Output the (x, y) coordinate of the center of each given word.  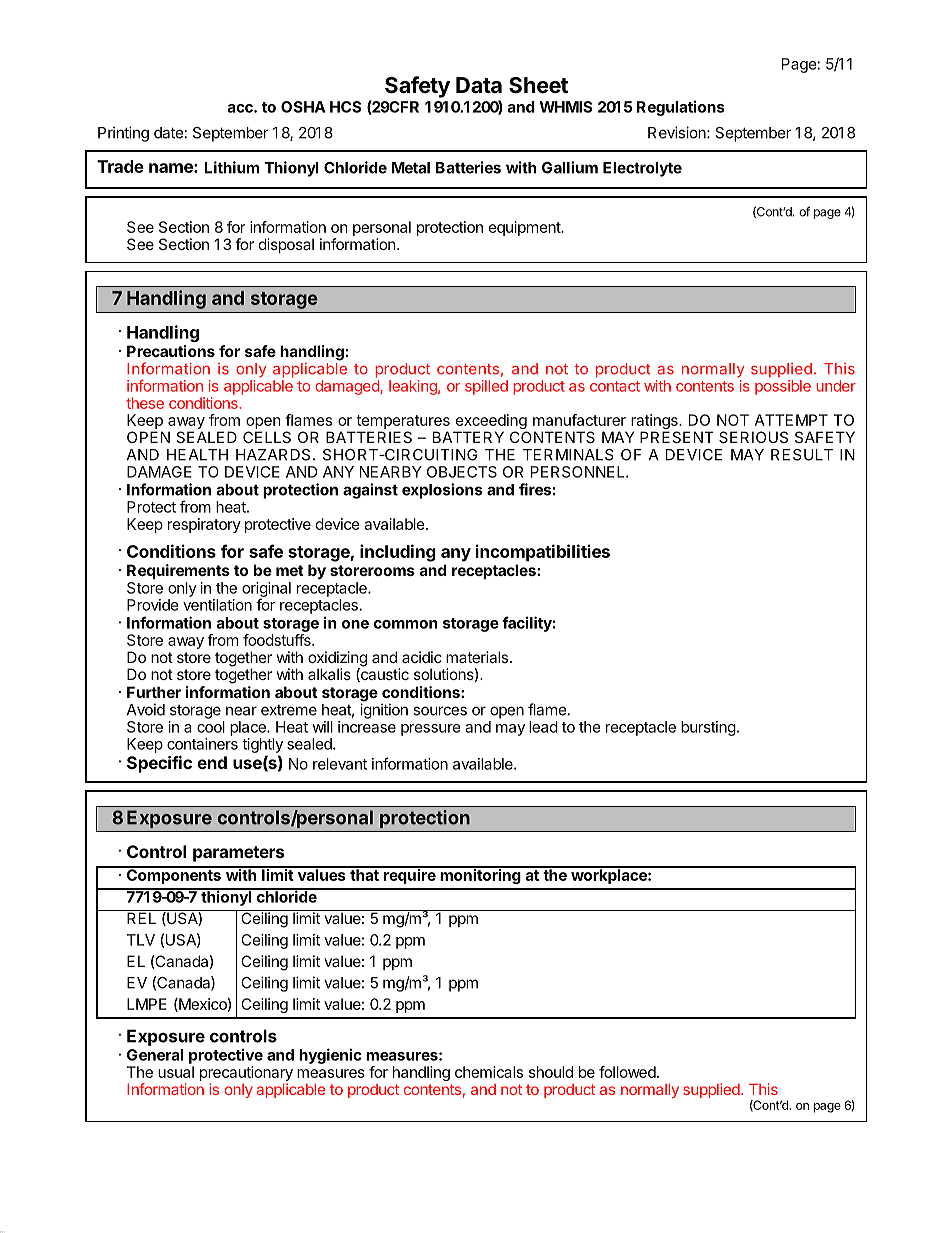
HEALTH (197, 455)
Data (479, 85)
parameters (238, 854)
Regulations (681, 108)
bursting (708, 728)
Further (154, 692)
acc (241, 108)
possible (783, 387)
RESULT (802, 455)
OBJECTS (462, 472)
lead (543, 727)
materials (477, 657)
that (364, 874)
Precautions (171, 351)
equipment (526, 228)
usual (176, 1072)
